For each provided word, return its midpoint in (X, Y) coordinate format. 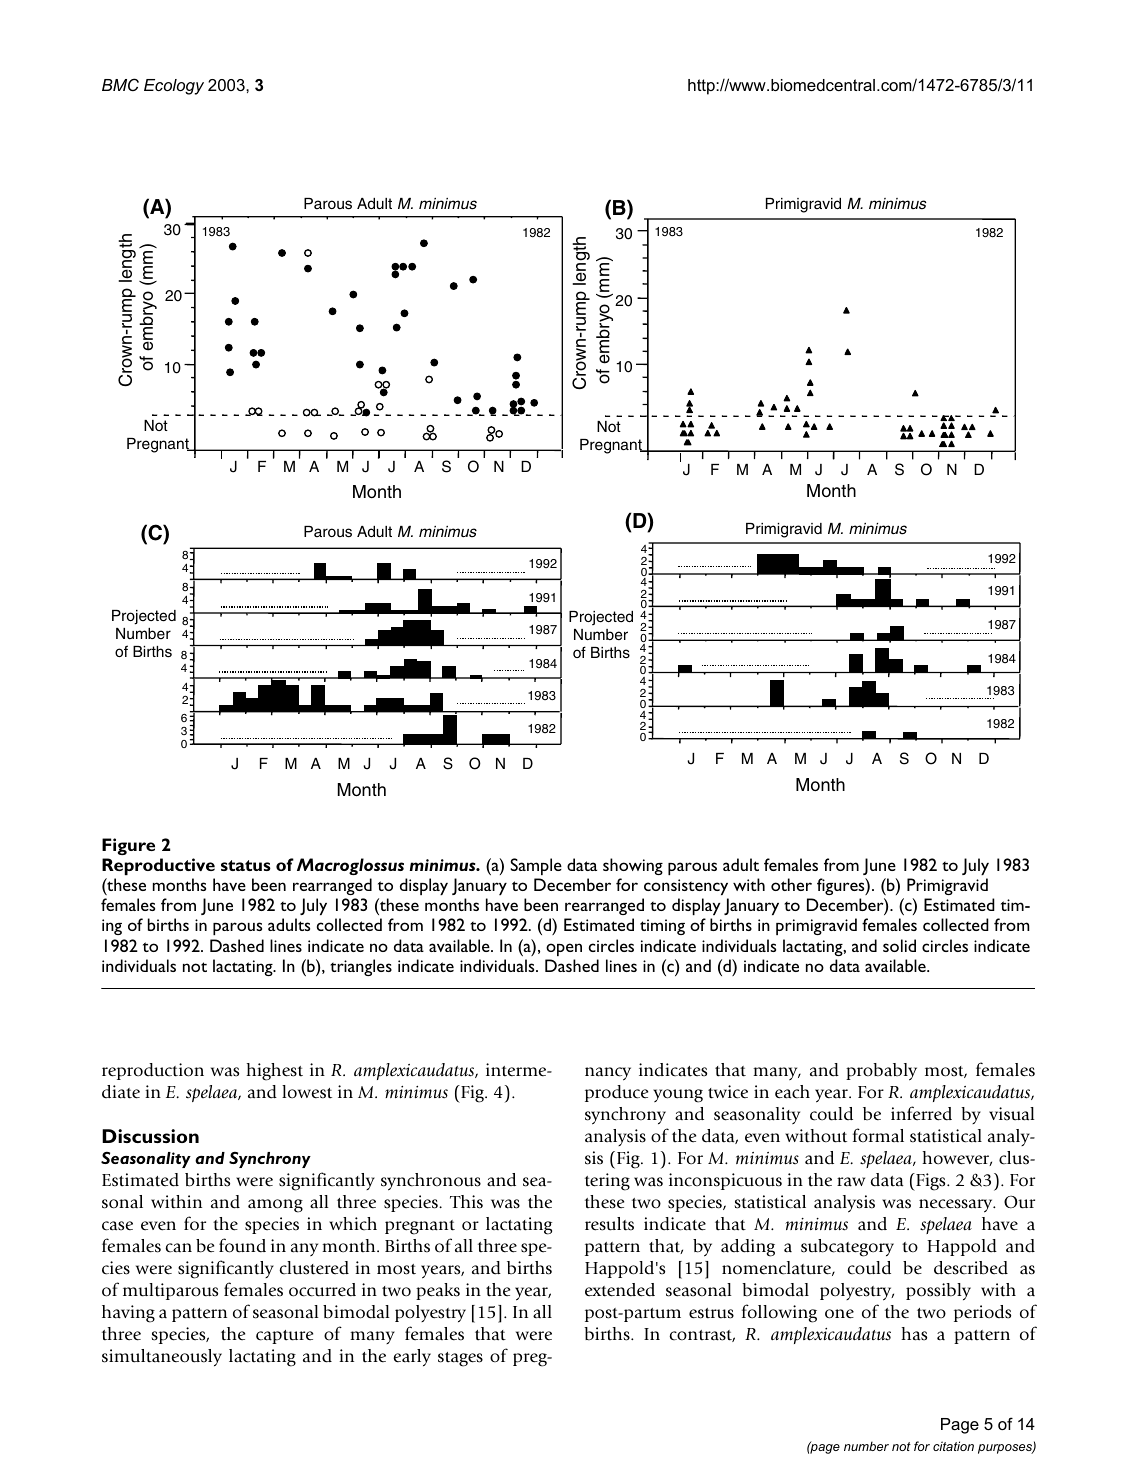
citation (953, 1446)
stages (460, 1359)
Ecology (174, 87)
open (564, 949)
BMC (120, 84)
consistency (686, 887)
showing (633, 866)
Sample (536, 866)
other (791, 884)
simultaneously (162, 1357)
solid (899, 945)
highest (274, 1072)
